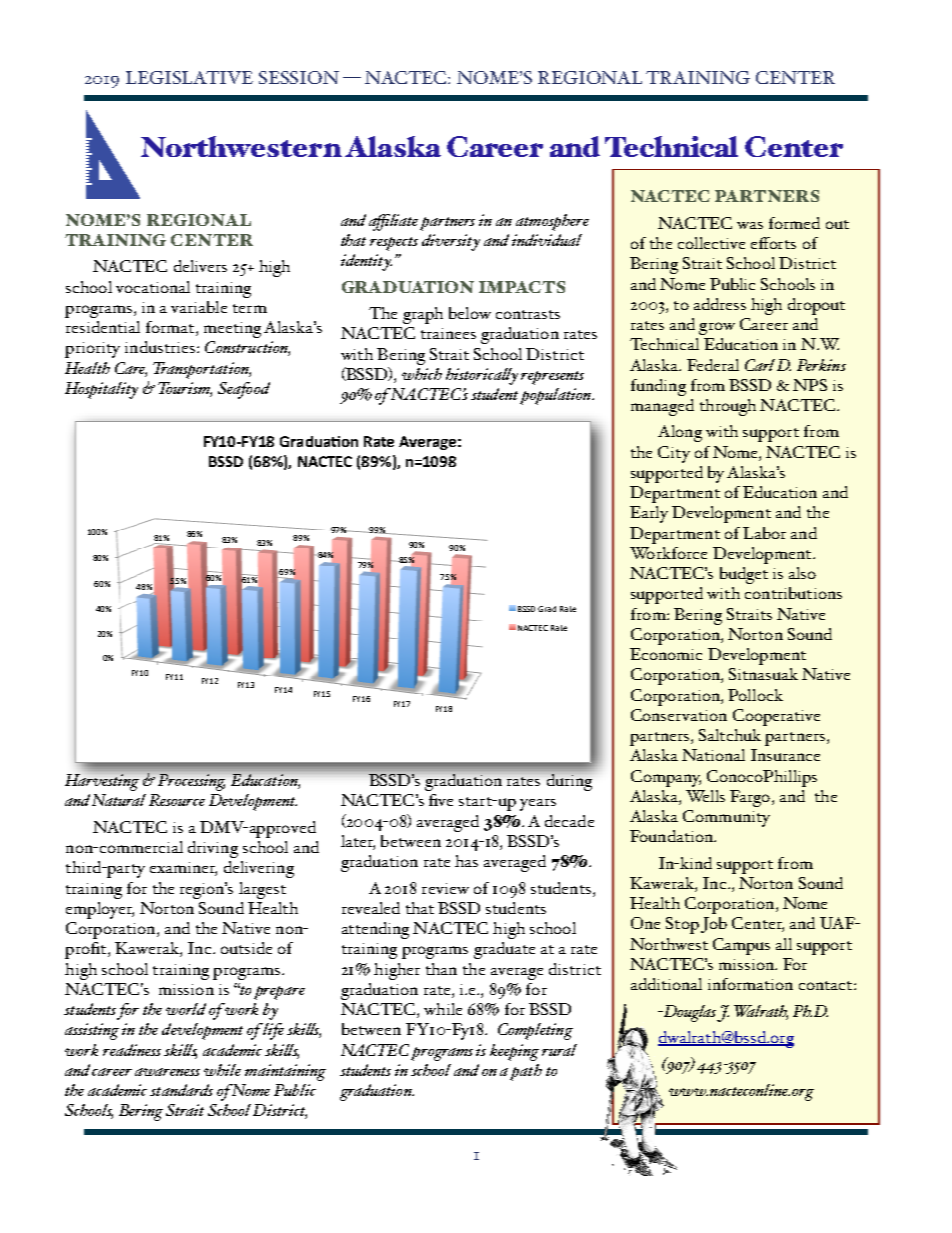  What do you see at coordinates (744, 575) in the image?
I see `budget` at bounding box center [744, 575].
